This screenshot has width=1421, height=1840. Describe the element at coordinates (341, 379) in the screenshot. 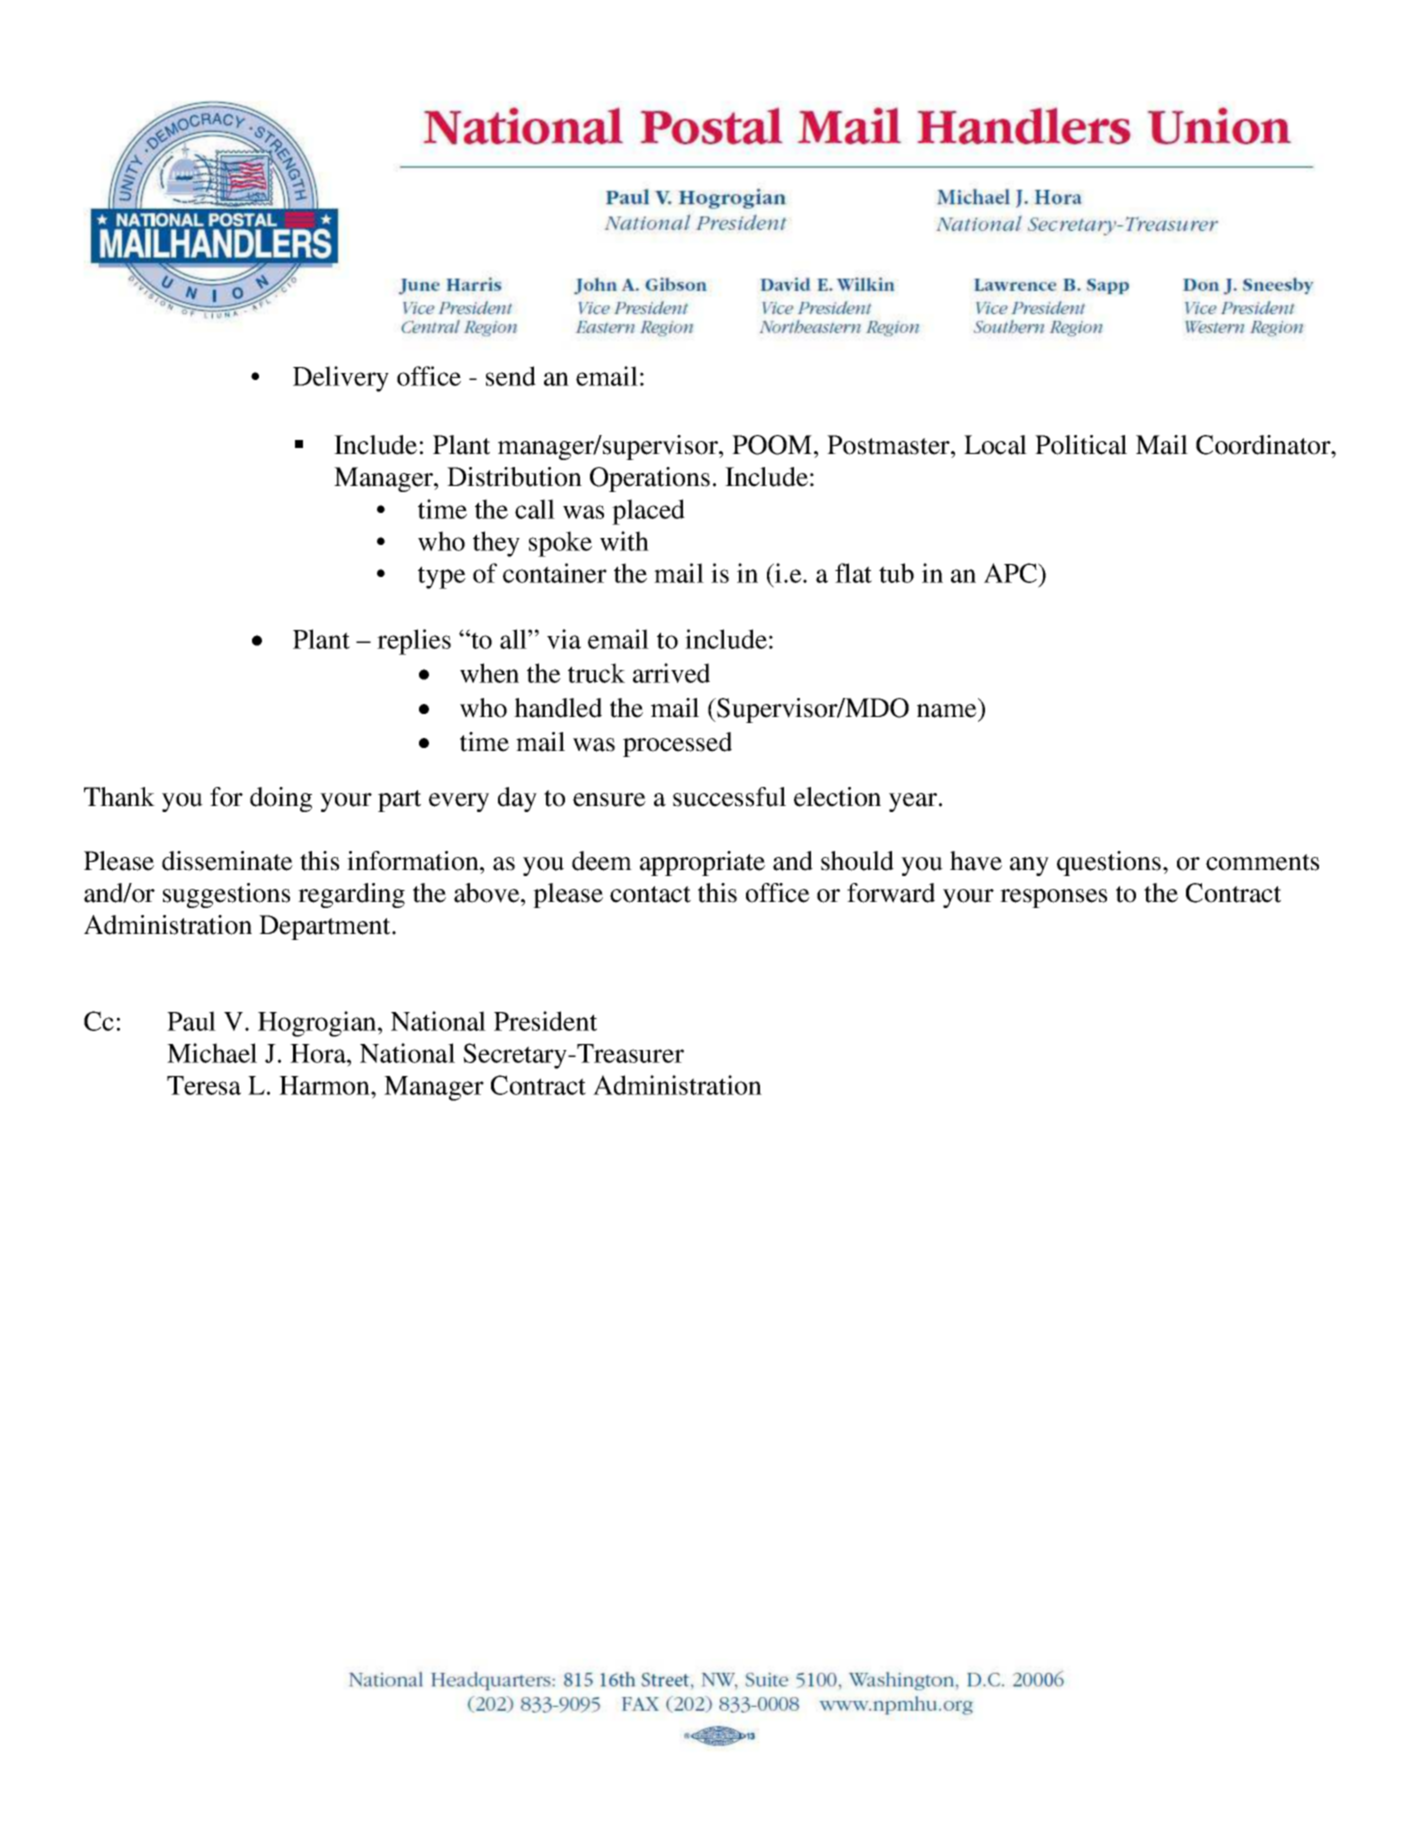

I see `Delivery` at that location.
